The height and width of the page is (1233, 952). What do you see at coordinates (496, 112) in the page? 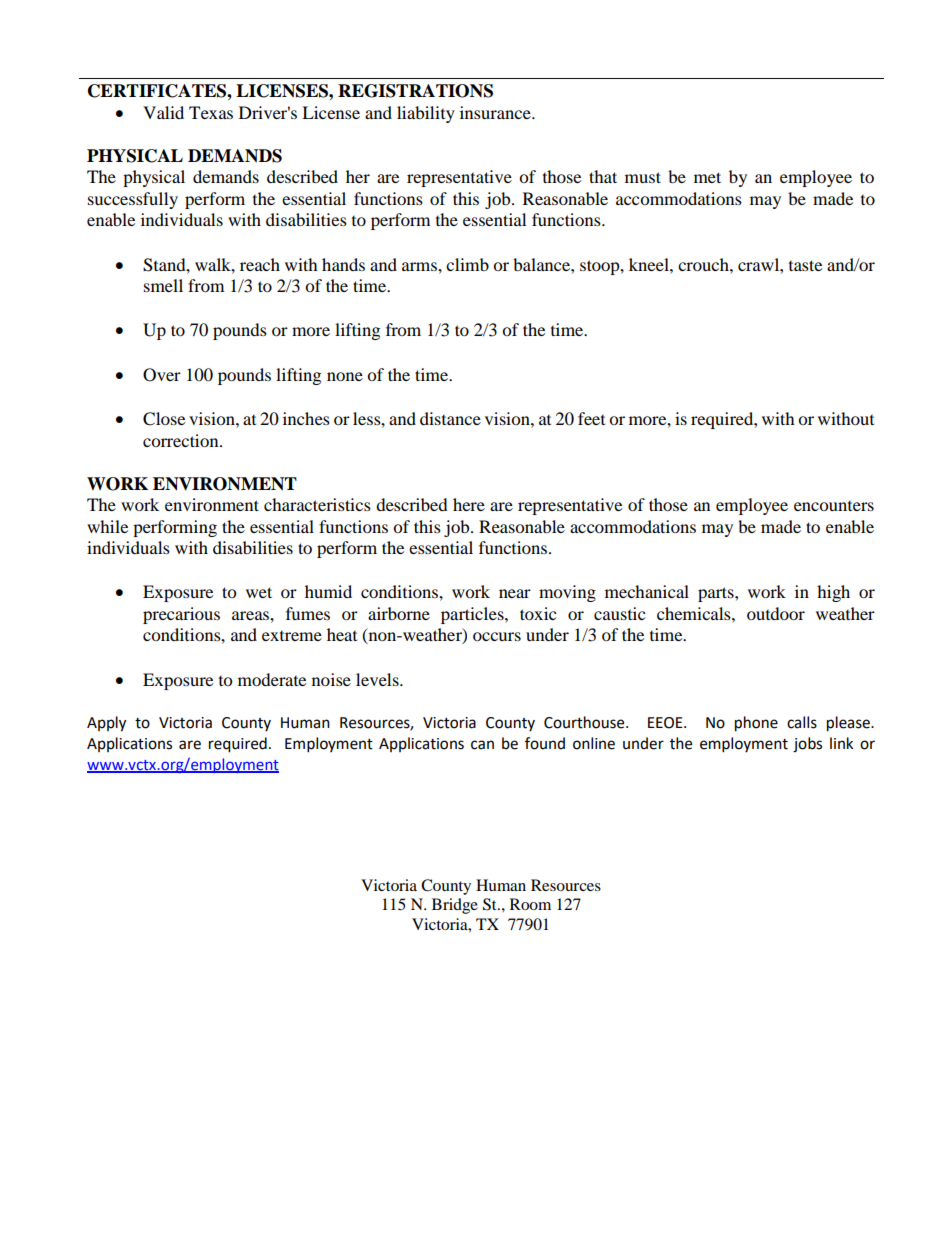
I see `insurance` at bounding box center [496, 112].
